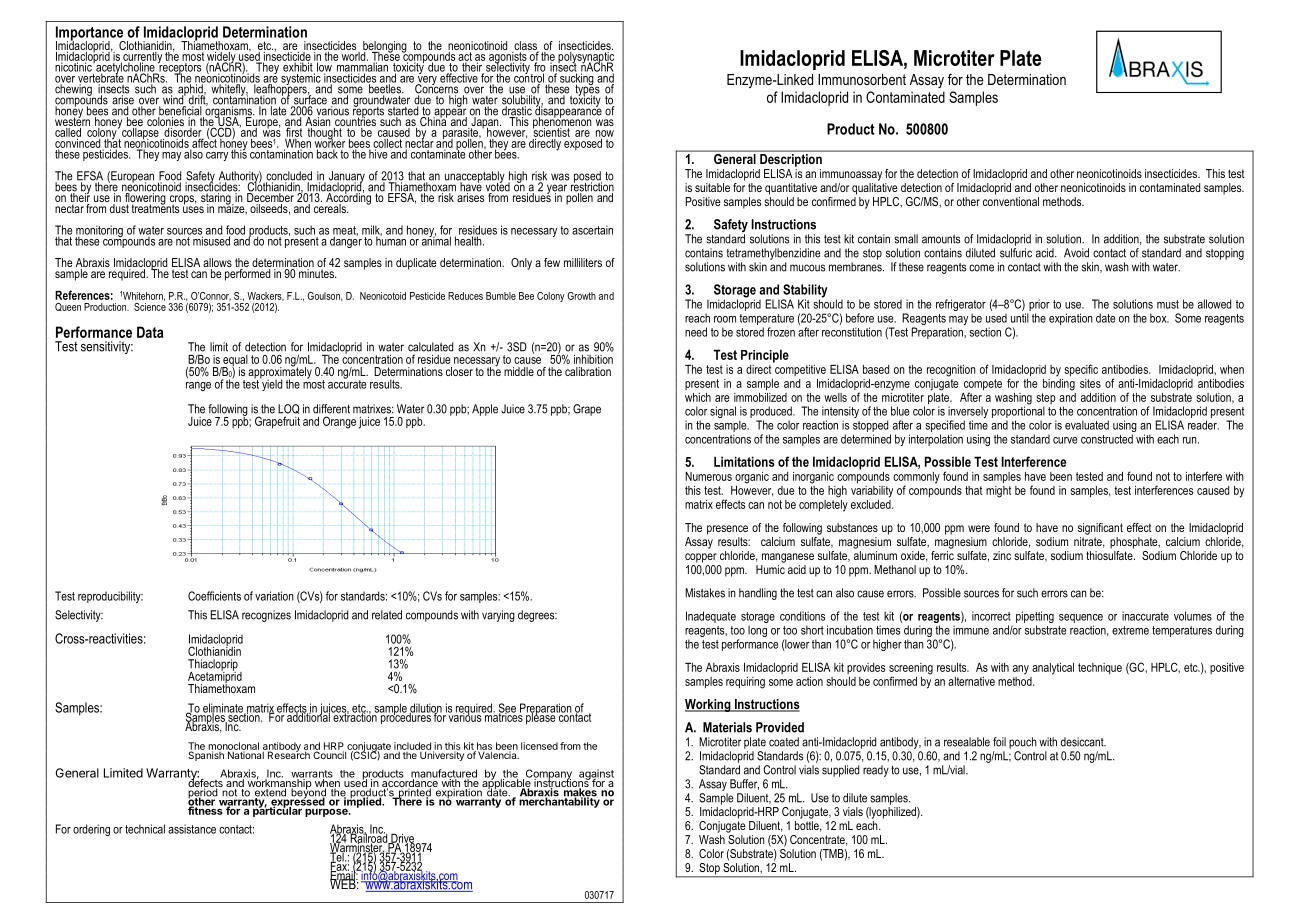 The image size is (1308, 924). I want to click on world, so click(354, 55).
